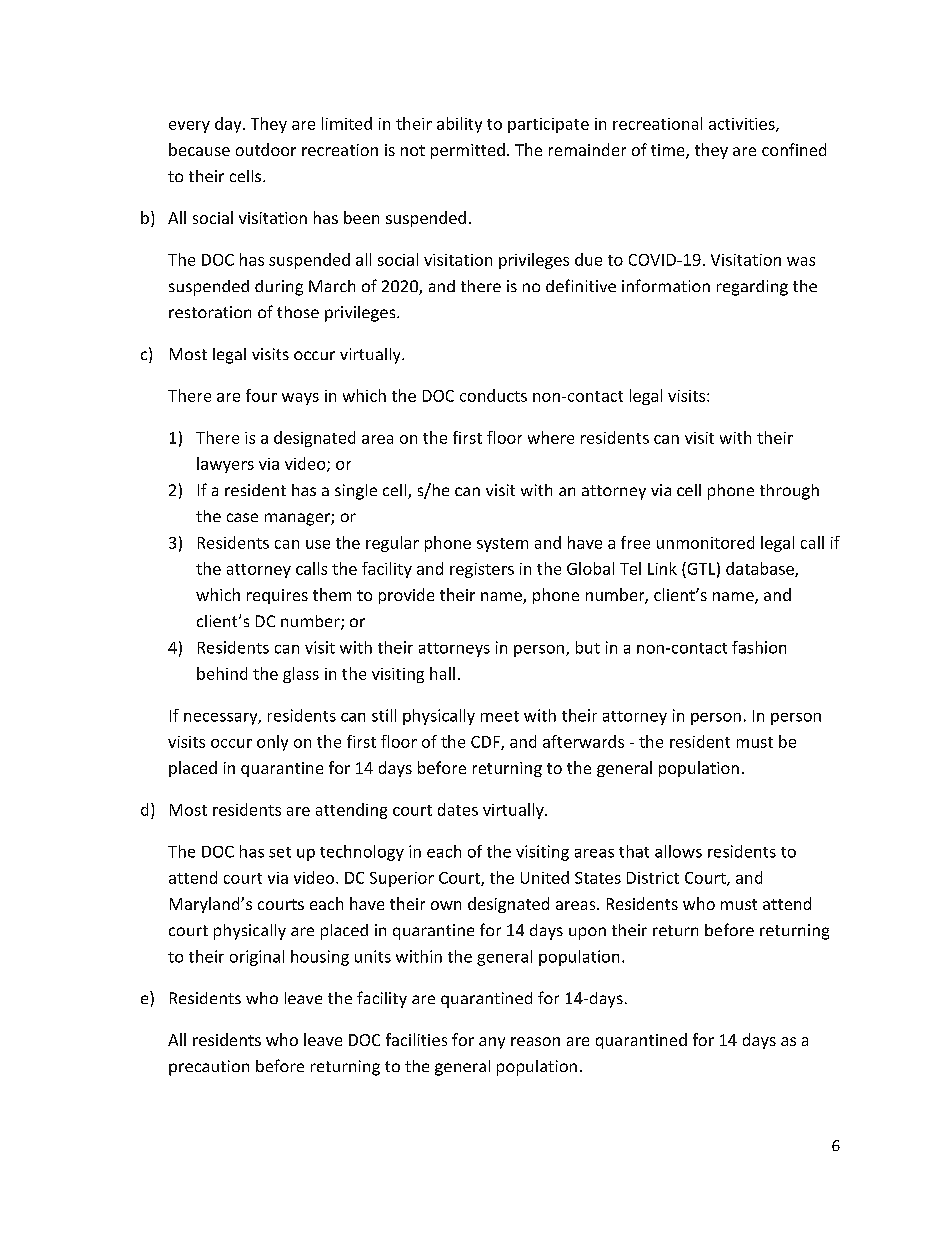  What do you see at coordinates (209, 1068) in the screenshot?
I see `precaution` at bounding box center [209, 1068].
